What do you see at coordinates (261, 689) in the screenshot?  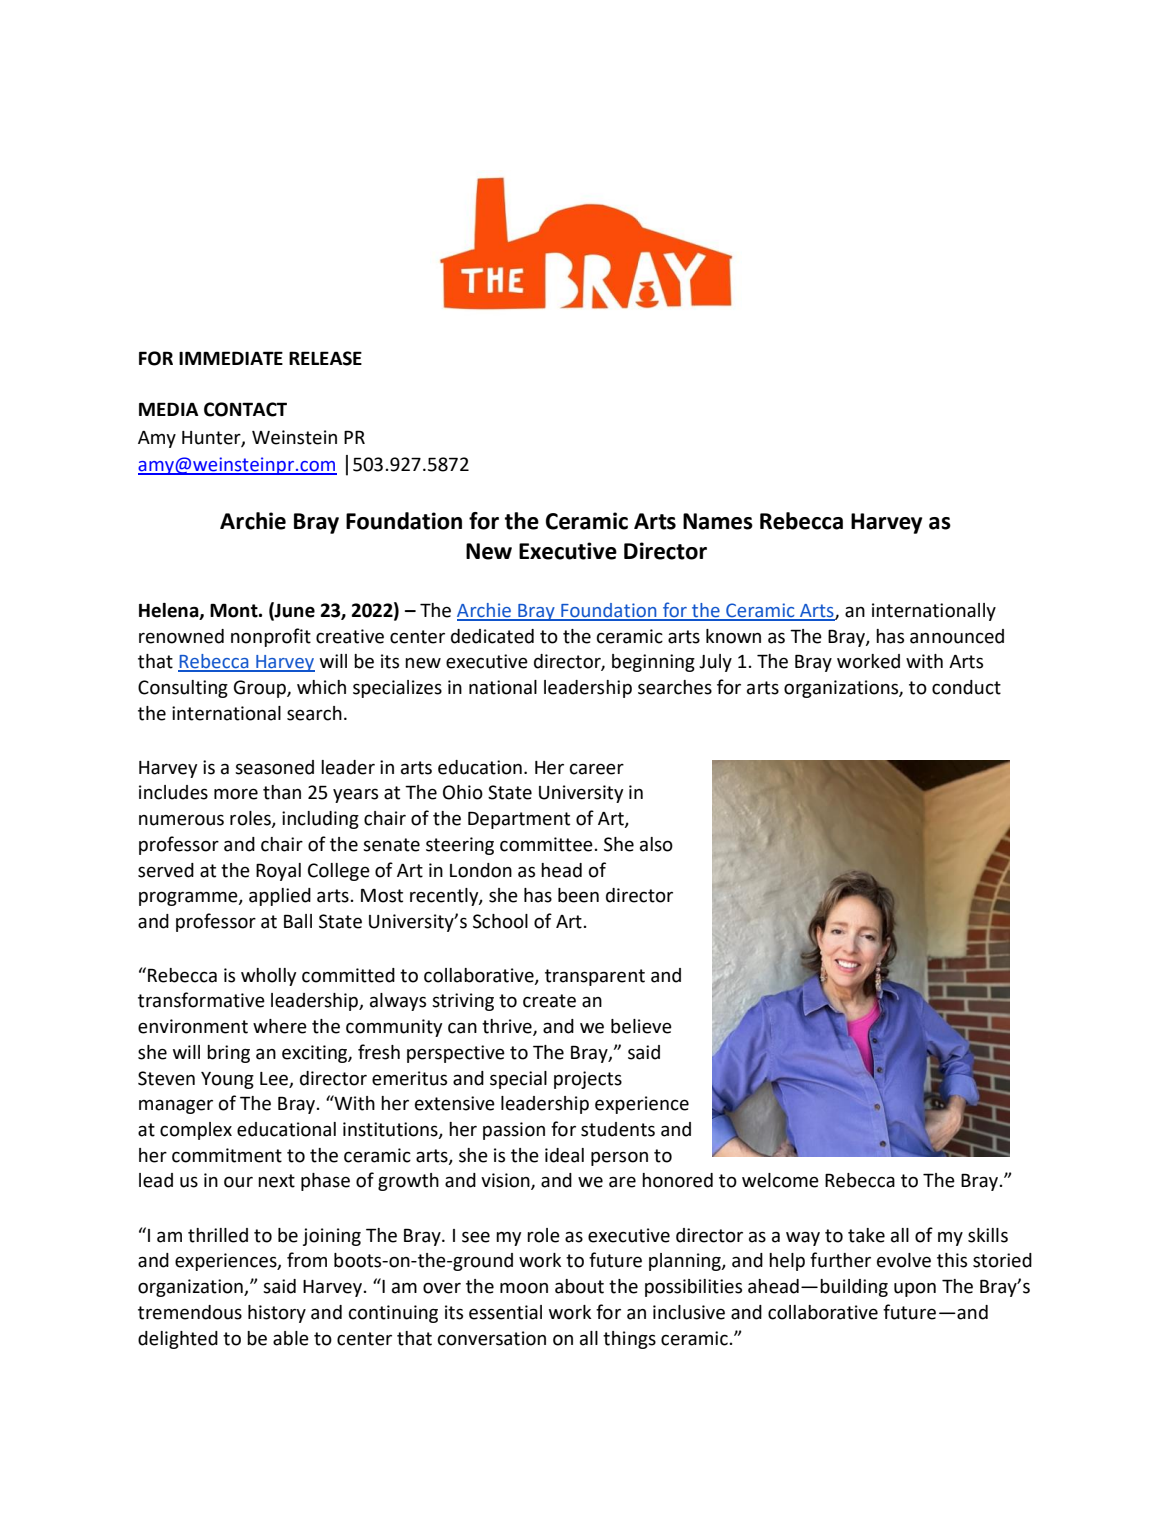 I see `Group` at bounding box center [261, 689].
